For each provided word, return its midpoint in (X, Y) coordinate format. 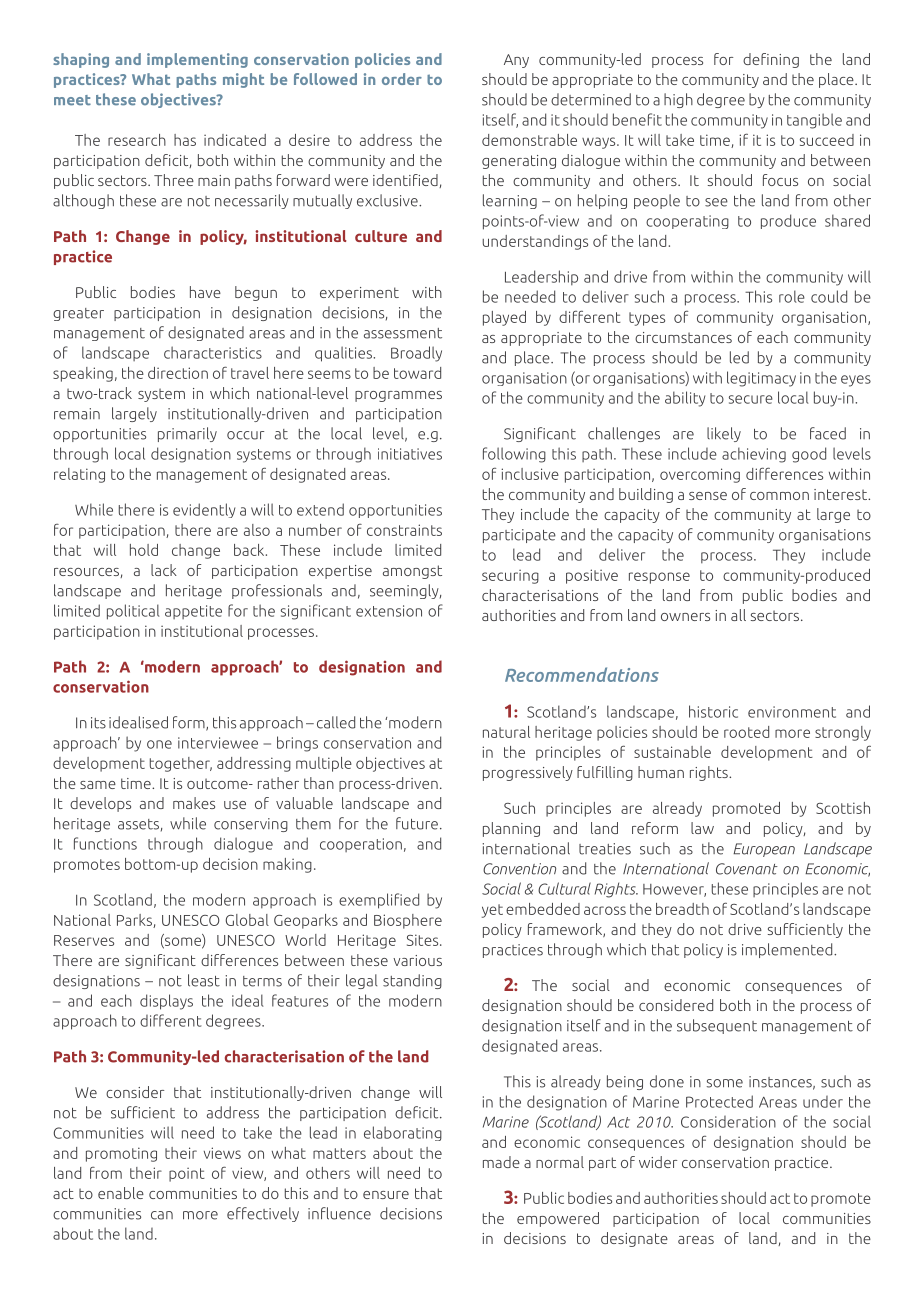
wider (658, 1162)
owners (685, 617)
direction (178, 373)
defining (771, 60)
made (501, 1162)
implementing (197, 60)
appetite (193, 612)
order (402, 79)
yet (492, 911)
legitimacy (761, 379)
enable (121, 1193)
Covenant (747, 869)
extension (389, 611)
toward (417, 373)
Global (247, 920)
